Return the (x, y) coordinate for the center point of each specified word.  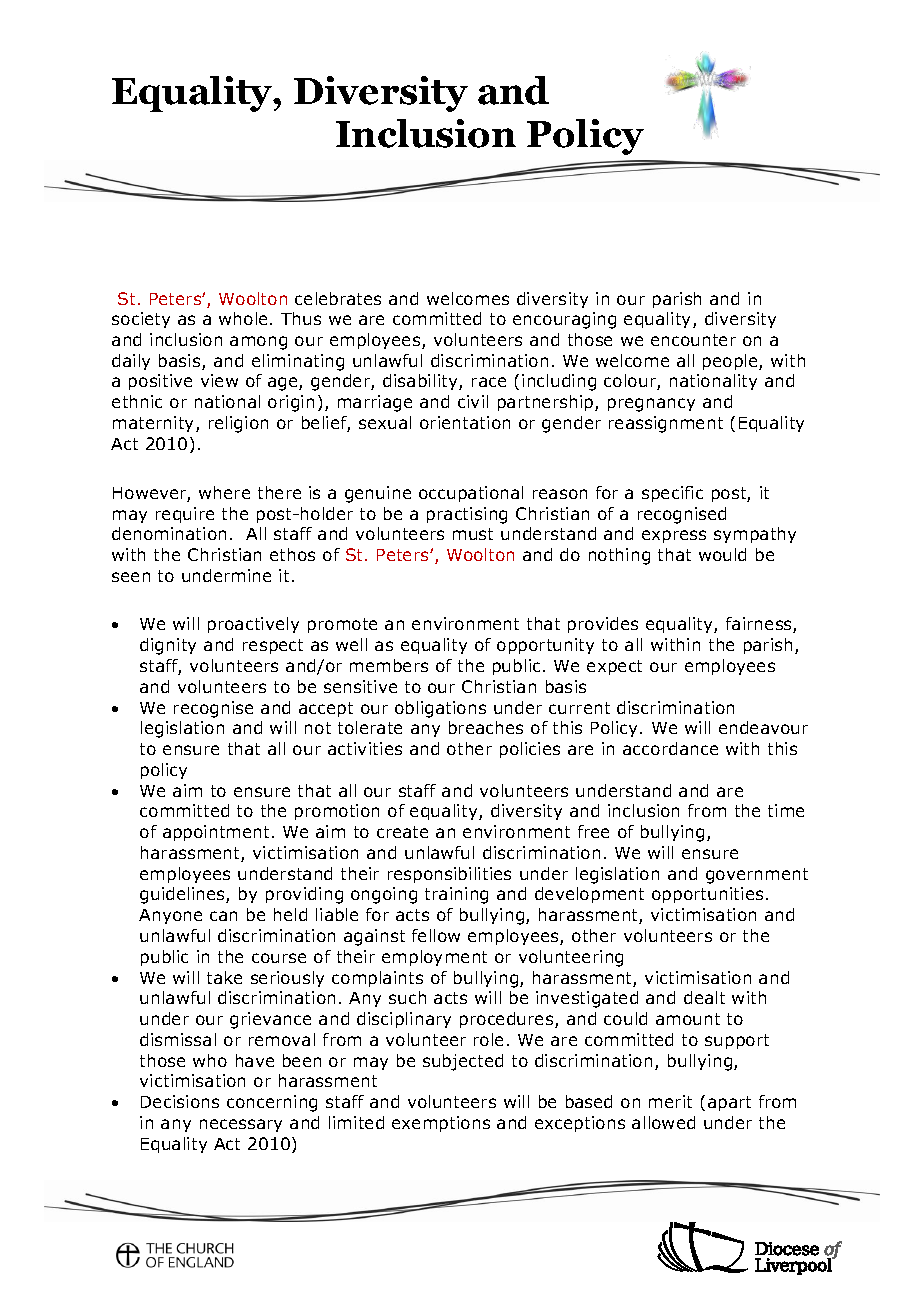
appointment (216, 833)
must (473, 534)
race (489, 382)
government (757, 876)
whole (245, 318)
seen (131, 577)
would (722, 554)
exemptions (441, 1124)
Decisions (180, 1101)
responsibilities (449, 875)
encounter (693, 340)
